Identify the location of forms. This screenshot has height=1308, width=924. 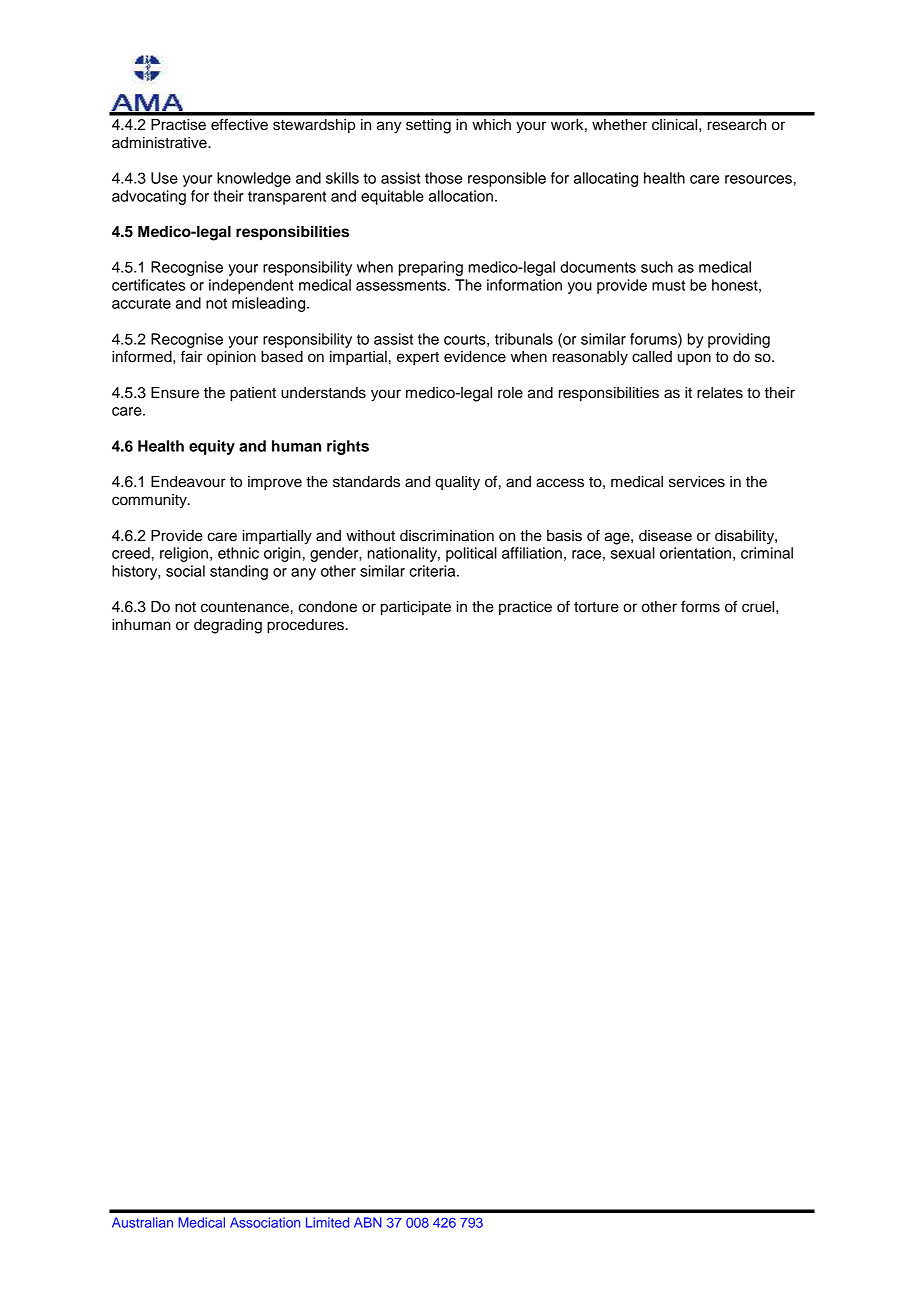
(700, 606).
